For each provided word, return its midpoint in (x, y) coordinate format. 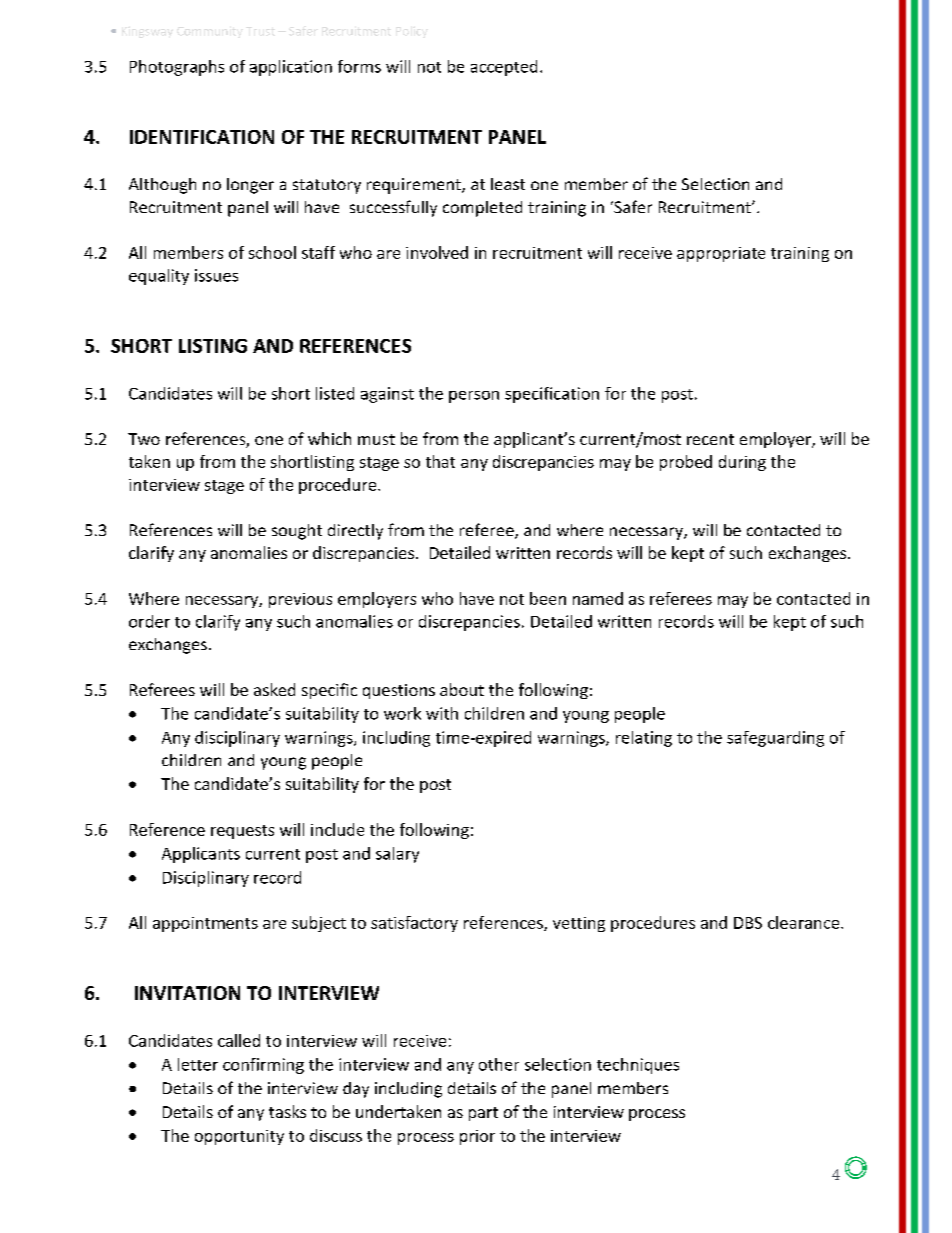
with (442, 713)
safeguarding (775, 739)
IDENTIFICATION (202, 137)
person (474, 397)
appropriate (721, 254)
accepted (504, 68)
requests (242, 832)
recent (710, 439)
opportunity (239, 1137)
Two (144, 439)
